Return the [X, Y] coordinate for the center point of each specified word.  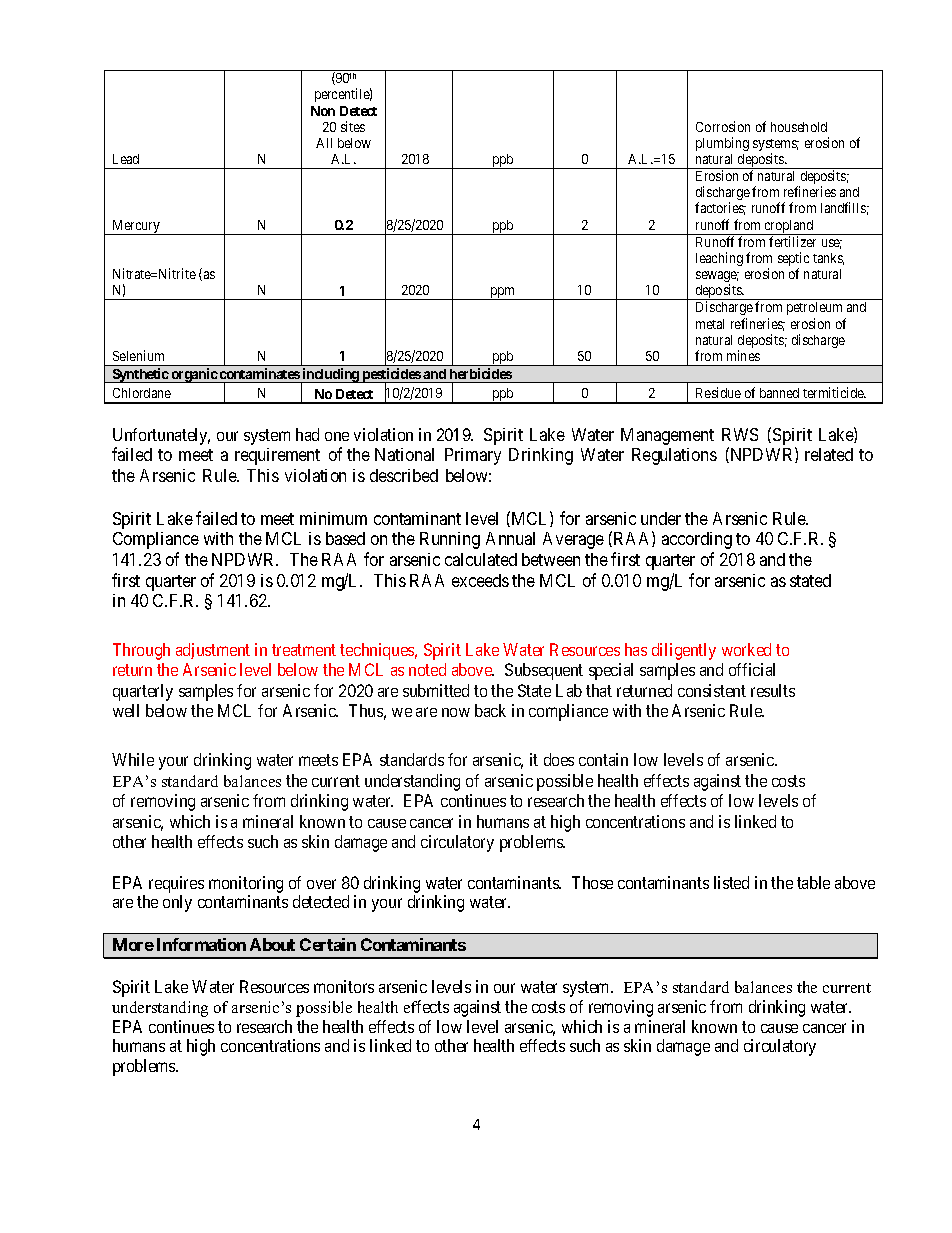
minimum [333, 518]
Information [201, 944]
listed [731, 882]
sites [353, 126]
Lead [126, 159]
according [697, 540]
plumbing [722, 144]
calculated [481, 559]
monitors [344, 986]
